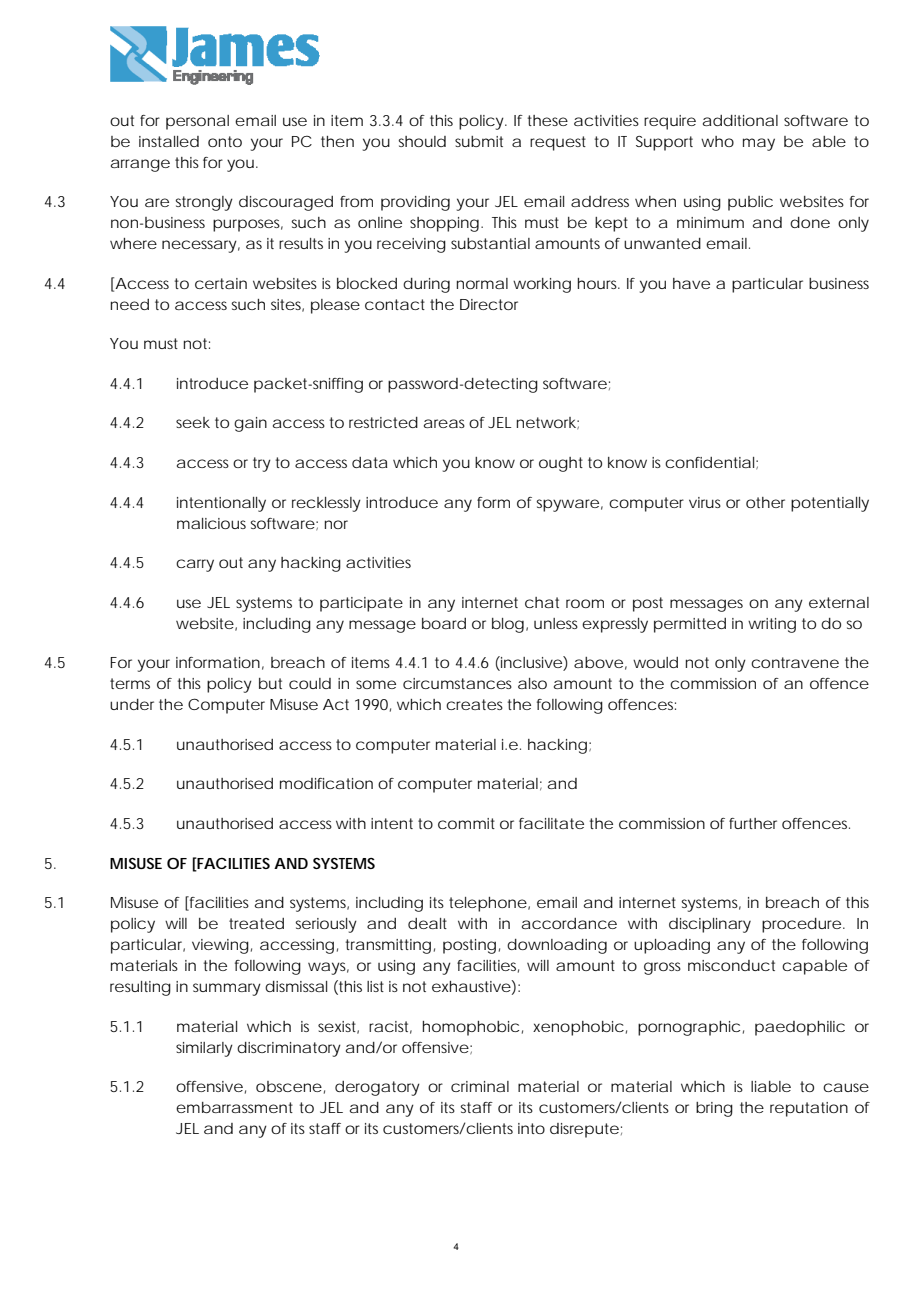  I want to click on try, so click(262, 464).
